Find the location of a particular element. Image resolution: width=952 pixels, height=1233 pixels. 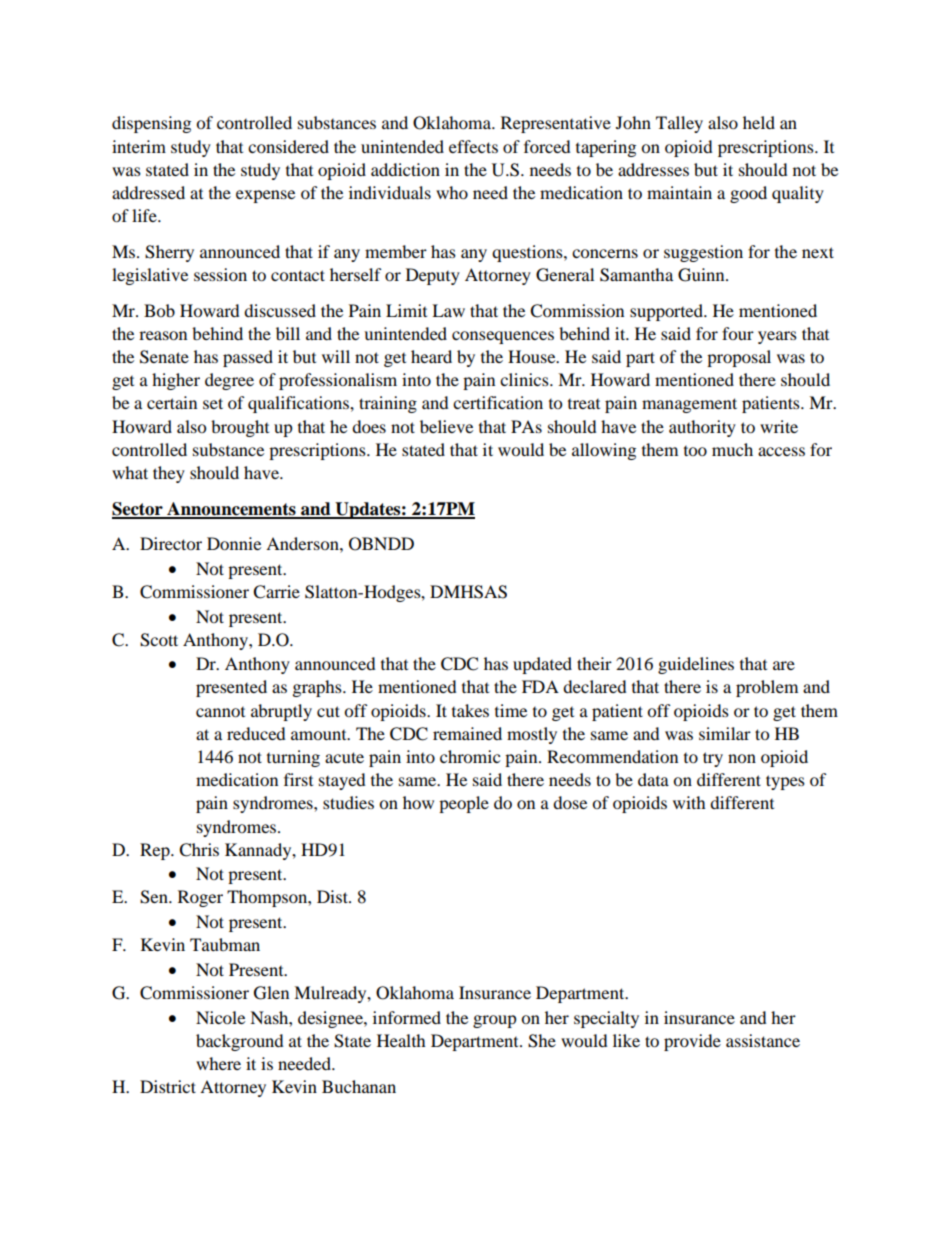

problem is located at coordinates (767, 688).
